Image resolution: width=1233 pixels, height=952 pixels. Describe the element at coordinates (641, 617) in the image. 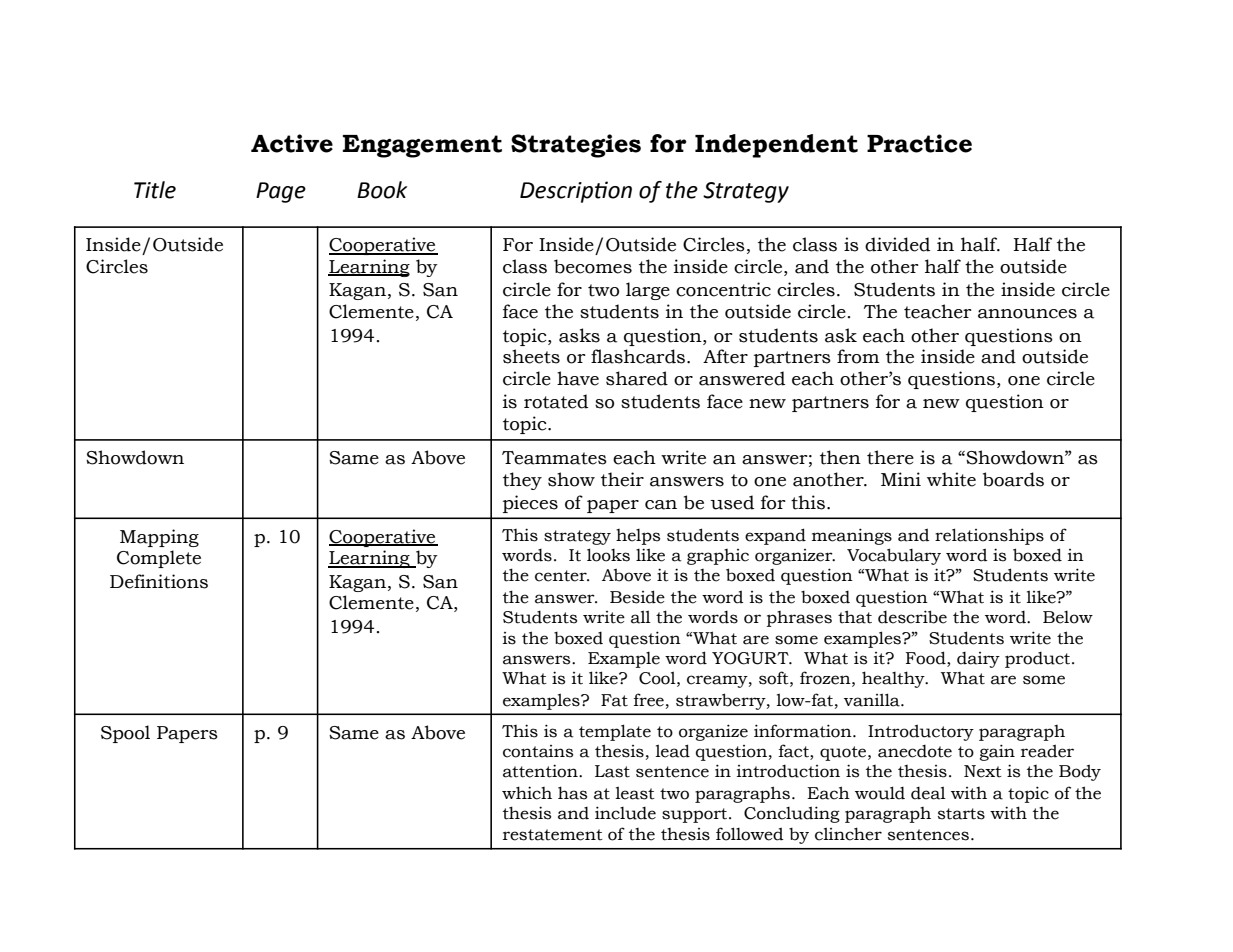

I see `all` at that location.
